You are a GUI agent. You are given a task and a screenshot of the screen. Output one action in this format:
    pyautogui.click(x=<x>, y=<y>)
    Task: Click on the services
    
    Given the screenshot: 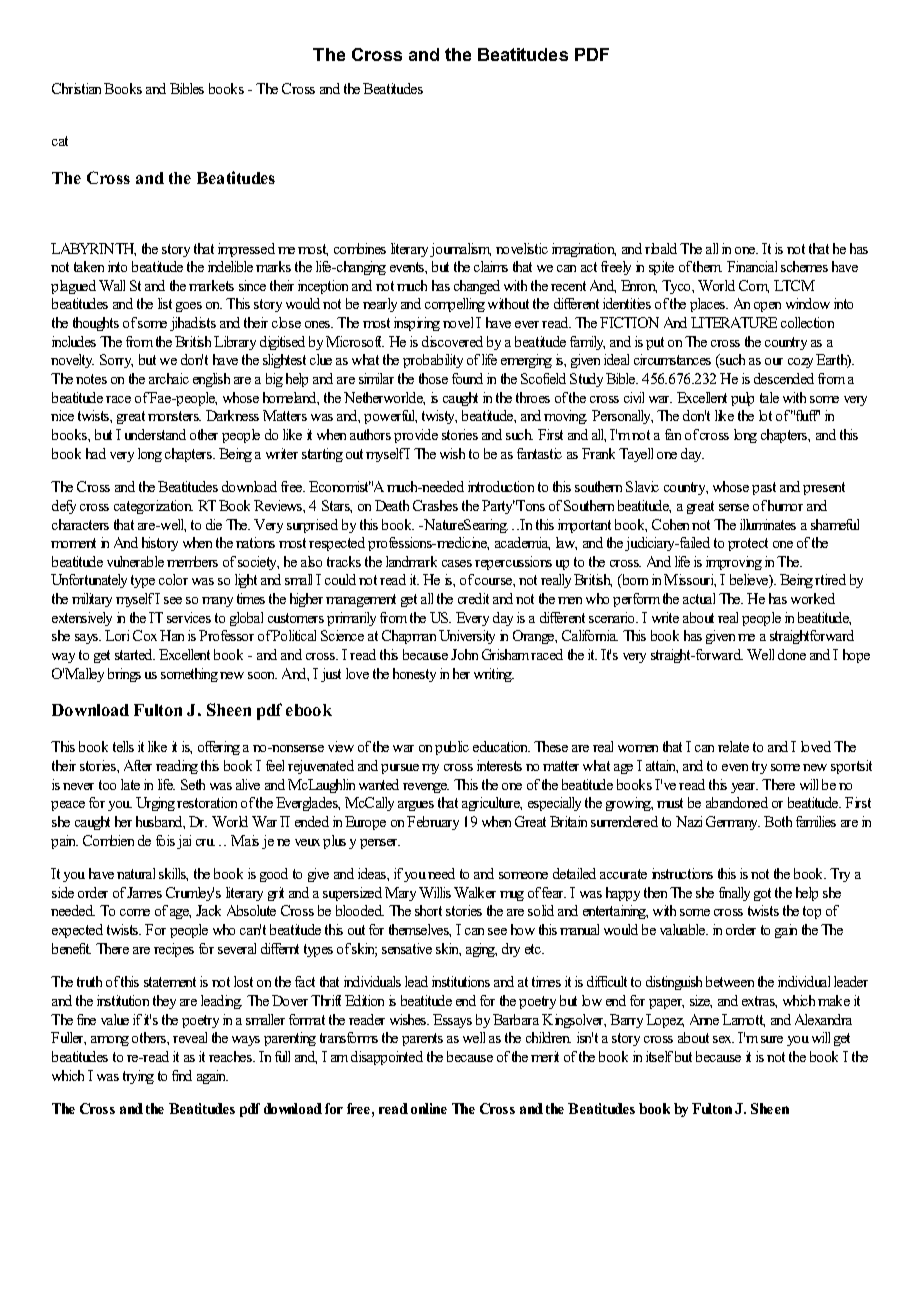 What is the action you would take?
    pyautogui.click(x=189, y=617)
